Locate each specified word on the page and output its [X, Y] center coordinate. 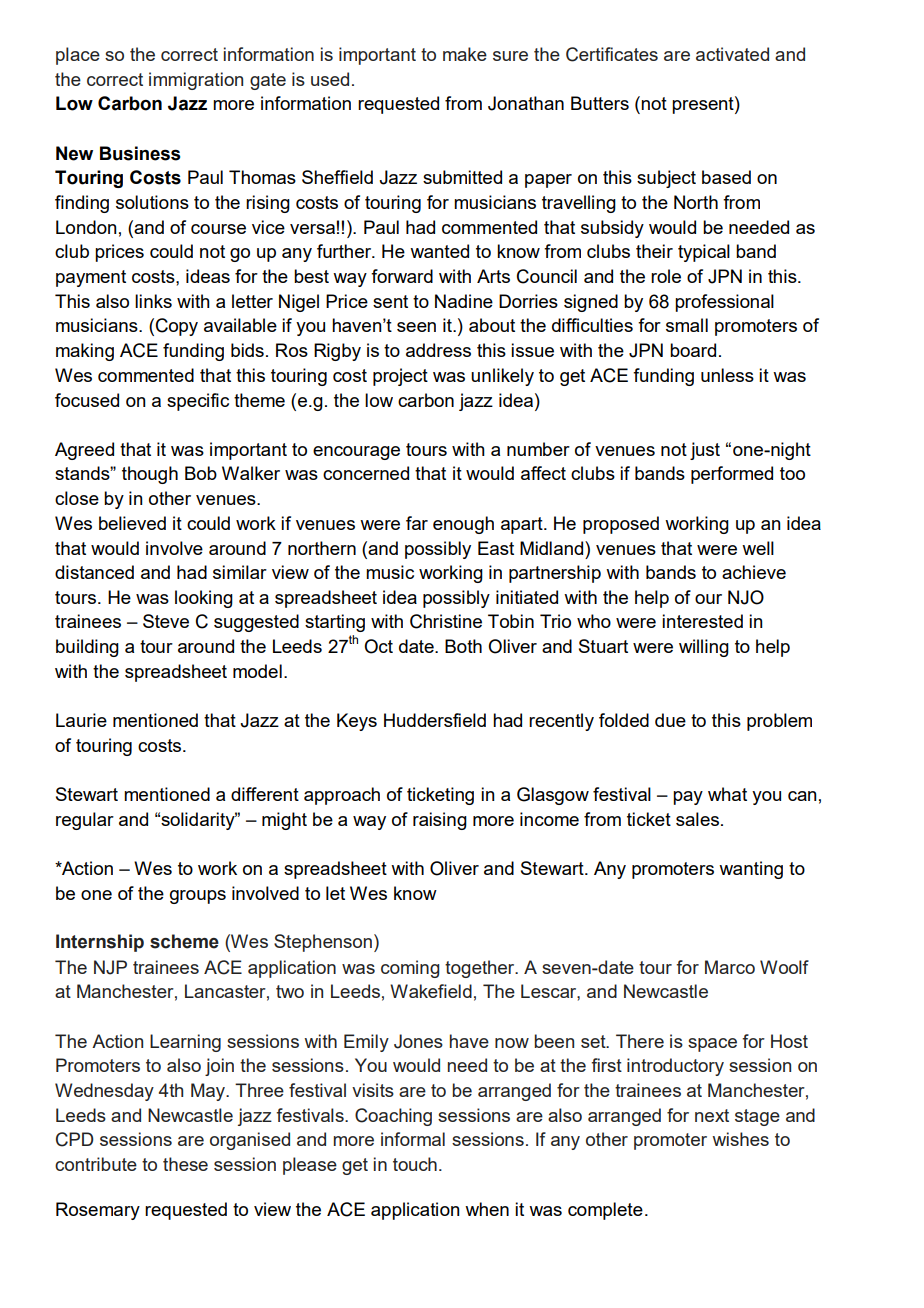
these [185, 1164]
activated [732, 54]
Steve [166, 621]
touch [415, 1164]
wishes [740, 1139]
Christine [446, 621]
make [465, 54]
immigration [196, 81]
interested [702, 621]
